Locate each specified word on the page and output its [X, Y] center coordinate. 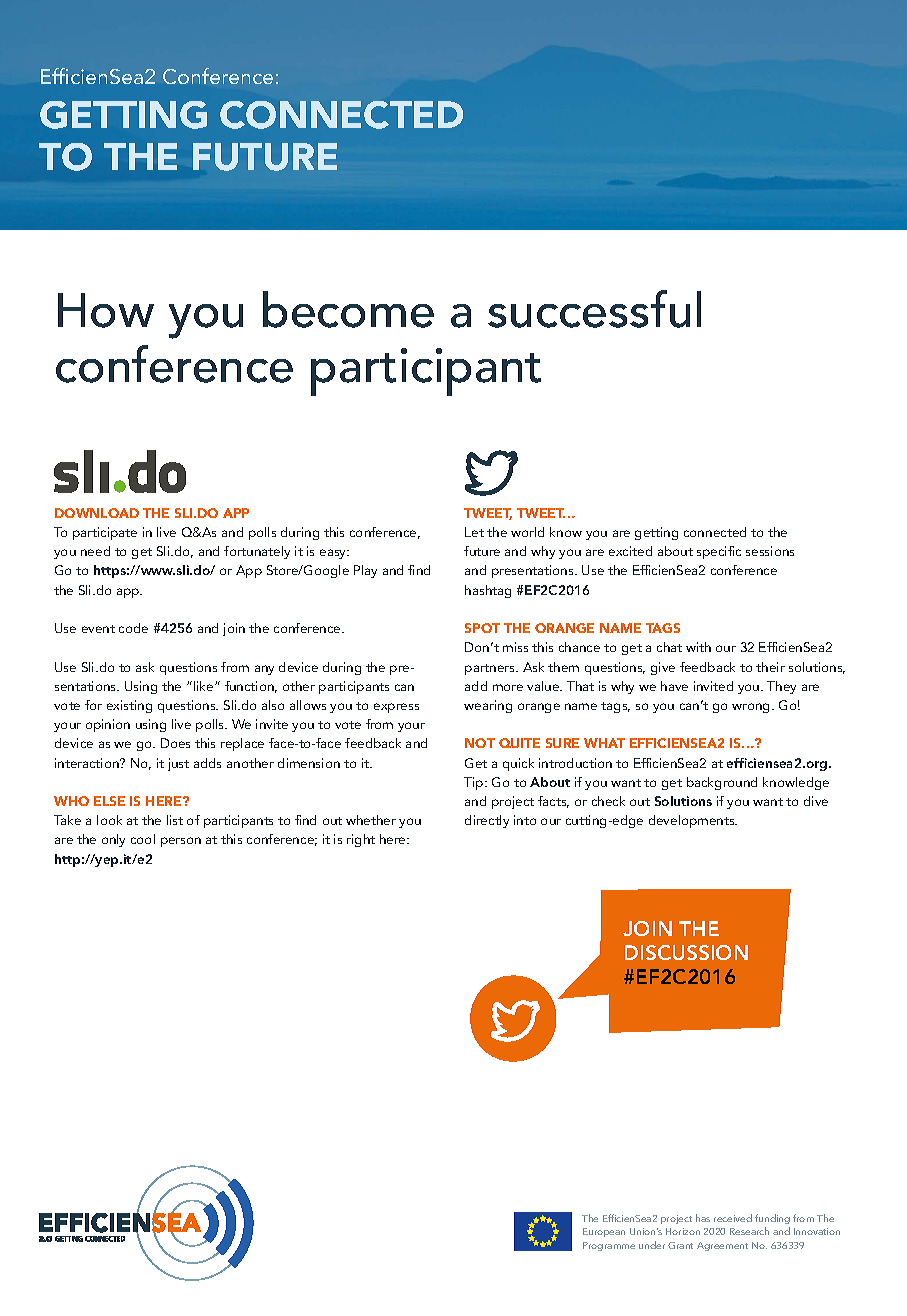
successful [594, 309]
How [106, 310]
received [733, 1218]
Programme [609, 1246]
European [604, 1232]
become [348, 309]
